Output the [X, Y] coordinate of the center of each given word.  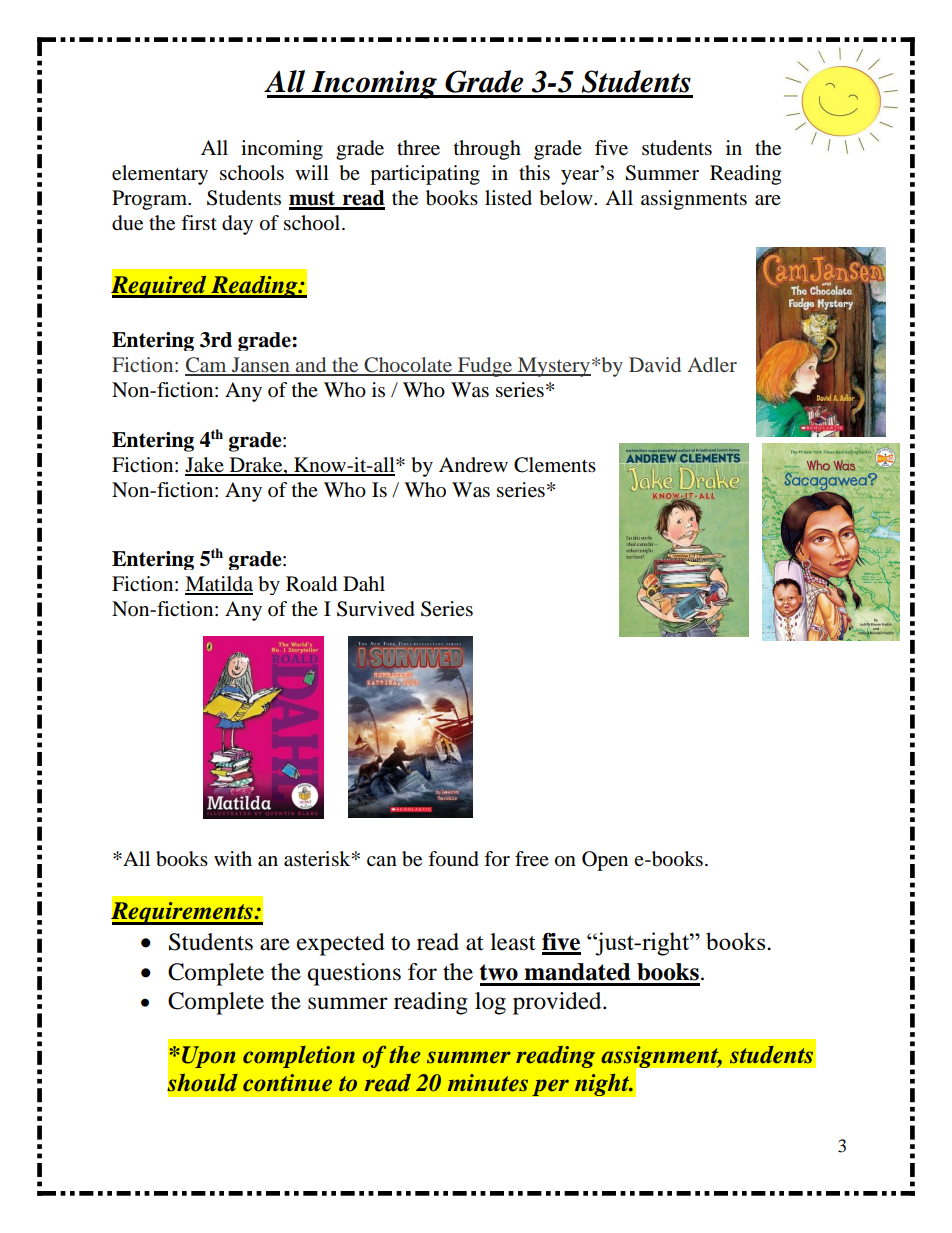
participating [425, 175]
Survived [376, 609]
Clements [555, 465]
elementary [160, 175]
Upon [209, 1057]
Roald [311, 584]
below [567, 198]
